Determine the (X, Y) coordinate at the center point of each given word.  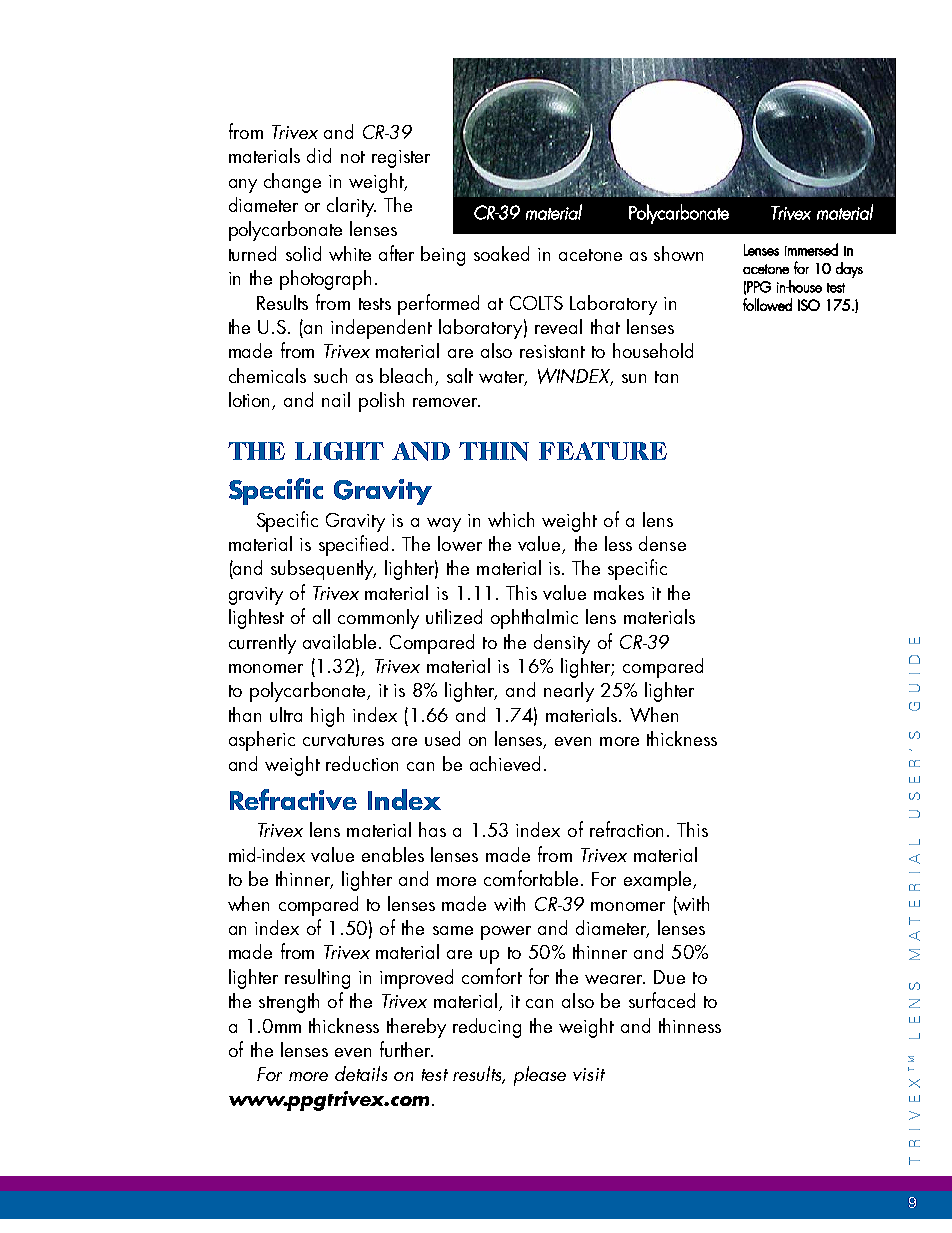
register (401, 159)
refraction (626, 829)
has (432, 829)
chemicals (267, 375)
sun (634, 378)
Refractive (293, 799)
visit (589, 1074)
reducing (487, 1028)
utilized (454, 616)
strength (289, 1003)
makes (619, 592)
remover (446, 402)
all (321, 616)
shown (678, 253)
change (292, 183)
